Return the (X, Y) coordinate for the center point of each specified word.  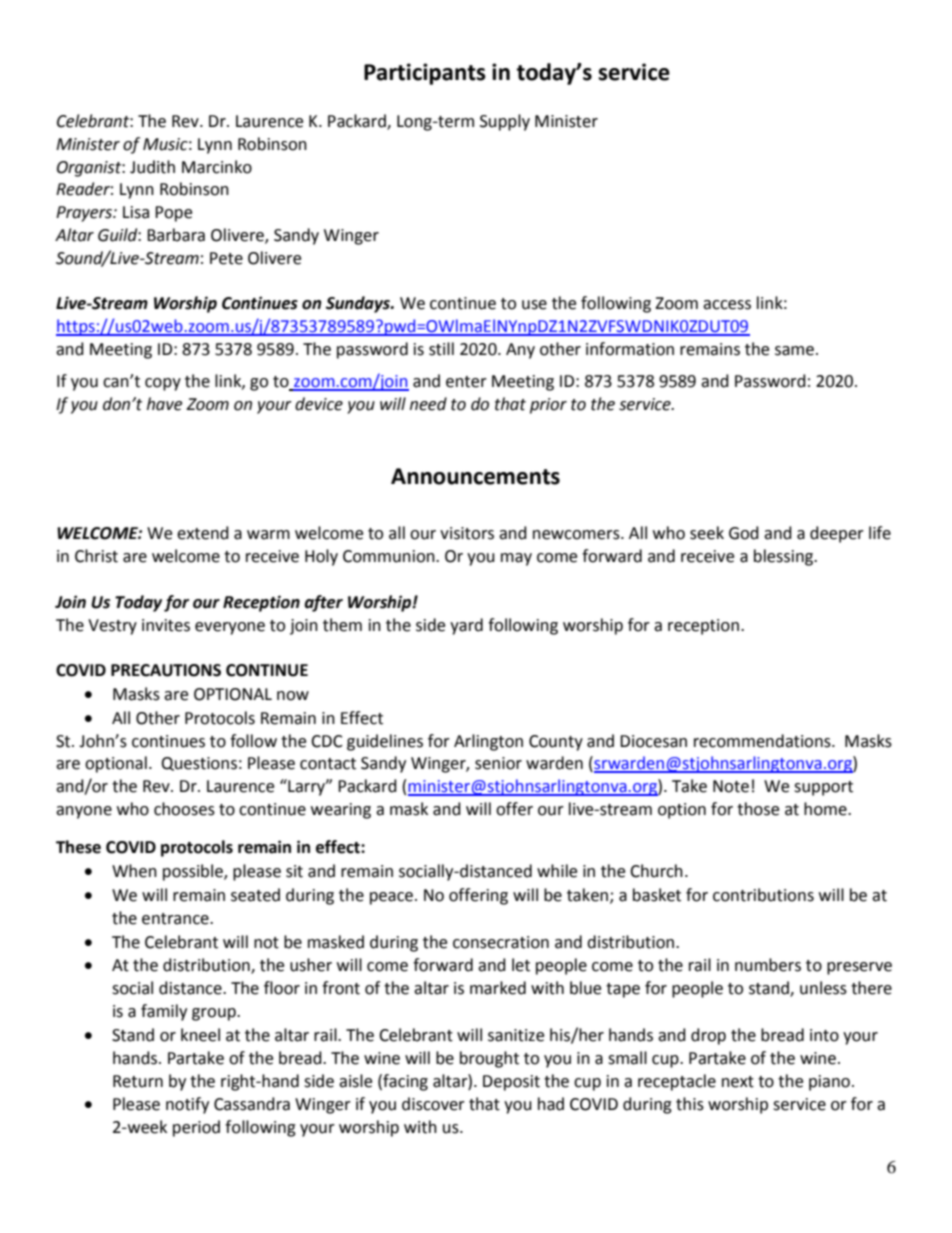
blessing (785, 557)
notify (187, 1105)
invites (166, 625)
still (441, 349)
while (557, 871)
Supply (505, 122)
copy (163, 384)
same (794, 351)
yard (466, 626)
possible (194, 872)
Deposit (511, 1083)
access (727, 305)
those (758, 809)
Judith (152, 167)
